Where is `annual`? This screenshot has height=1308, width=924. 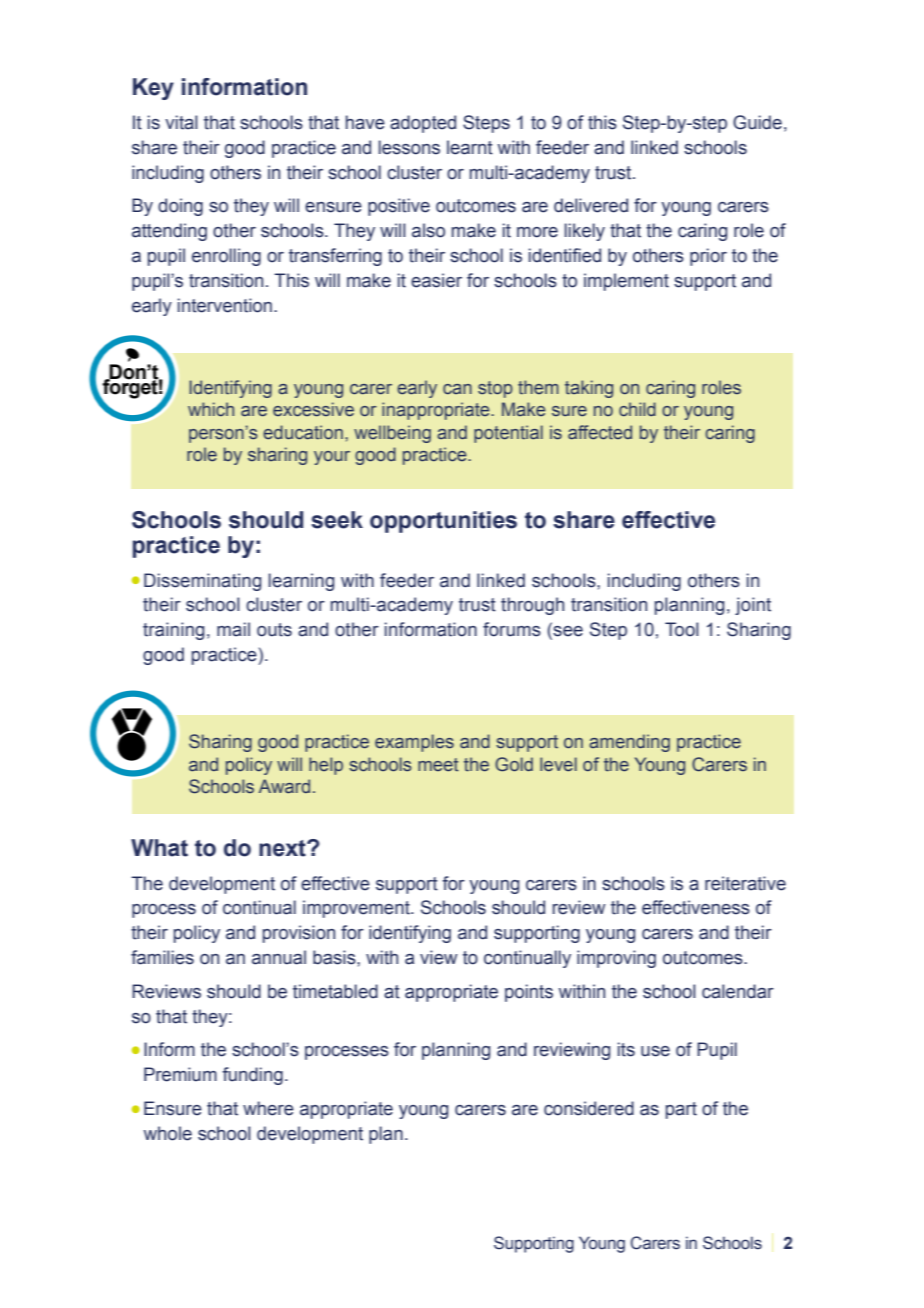
annual is located at coordinates (279, 957).
